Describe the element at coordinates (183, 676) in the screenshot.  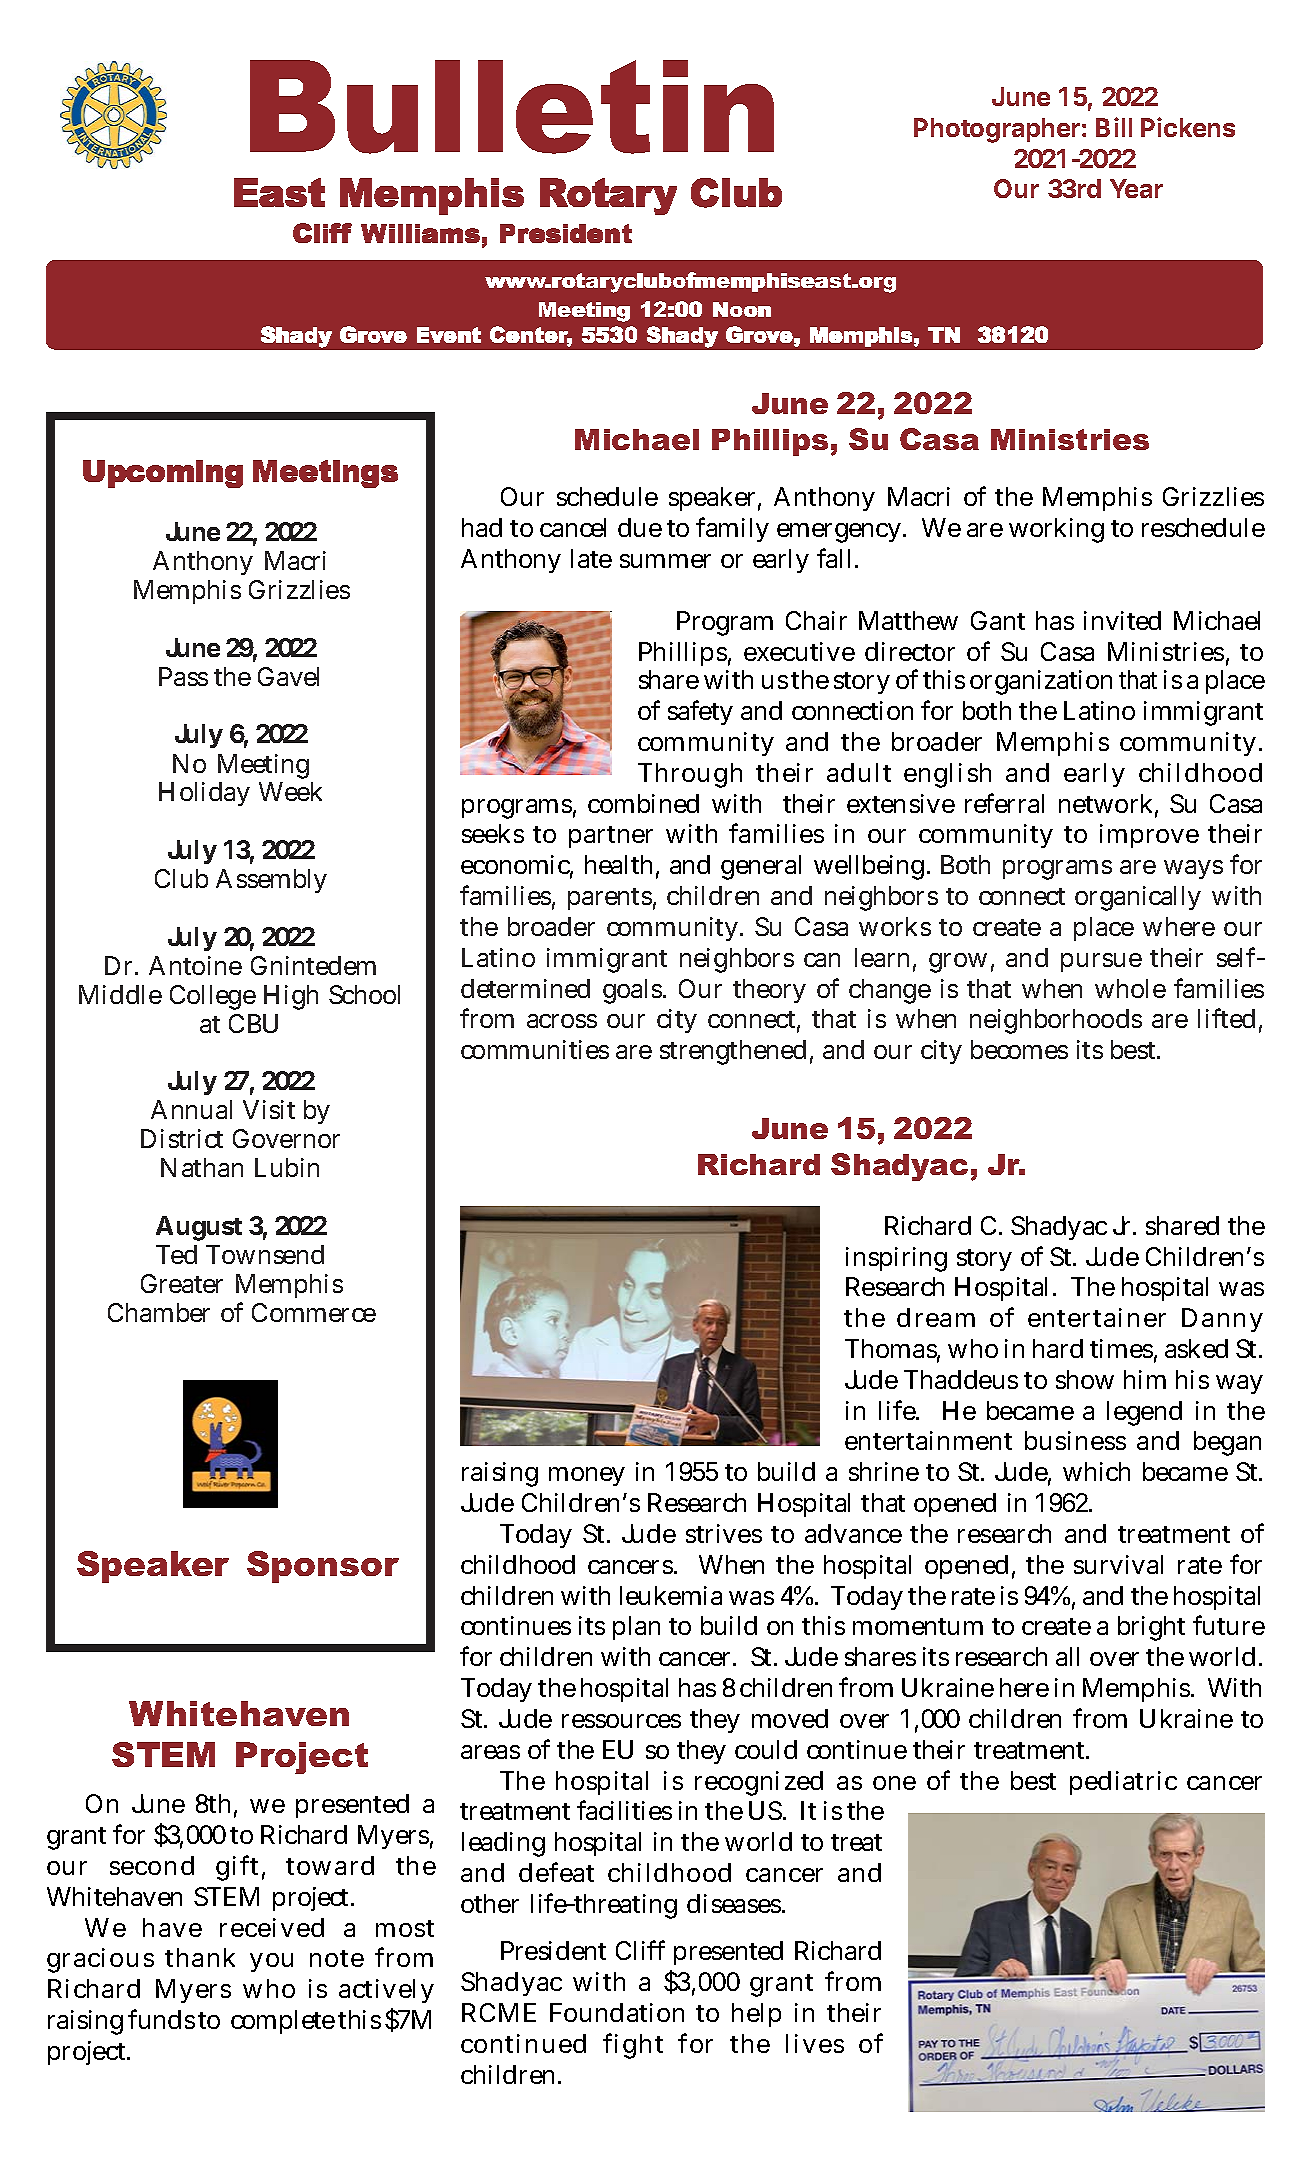
I see `Pass` at that location.
